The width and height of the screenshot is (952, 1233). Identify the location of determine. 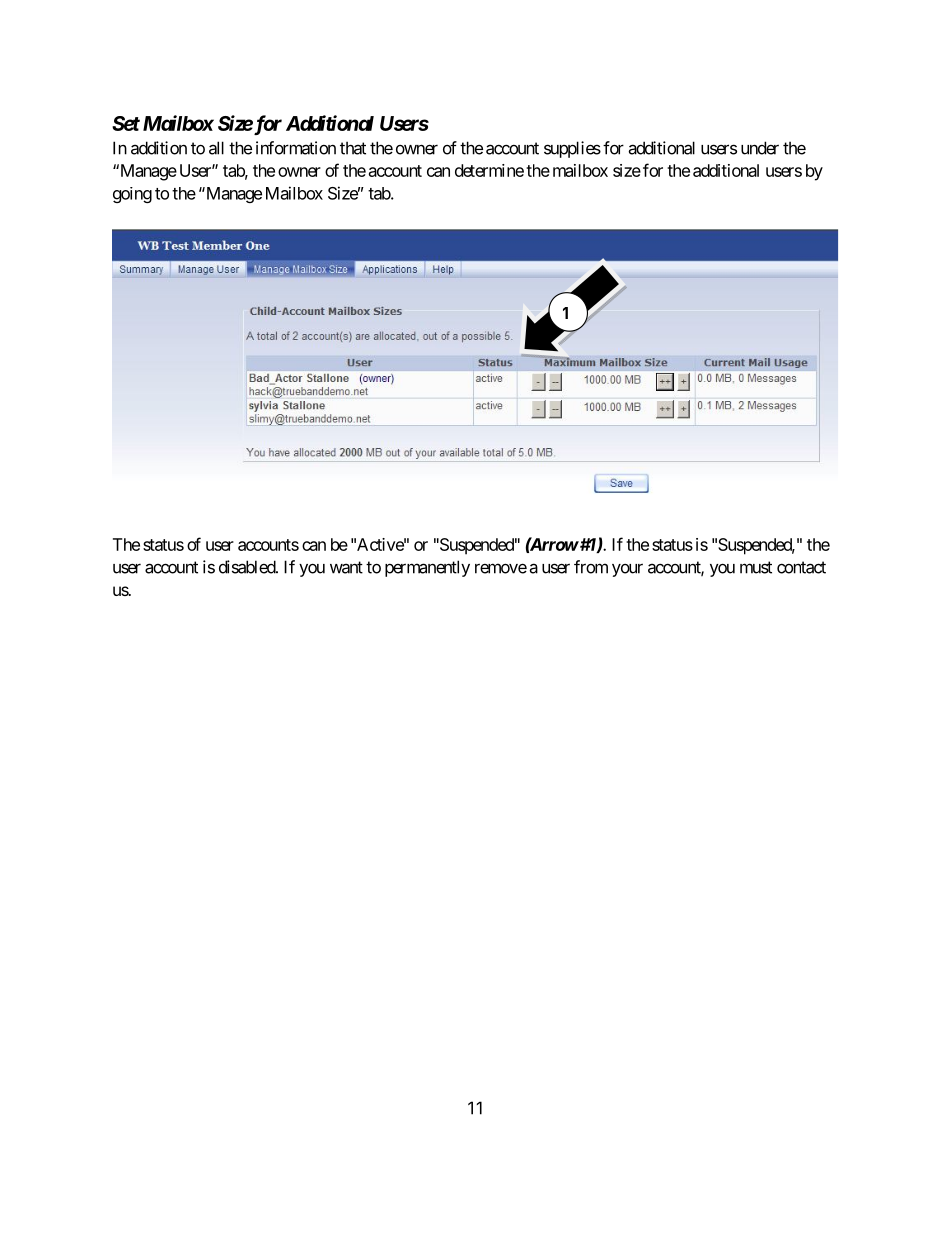
(489, 170).
